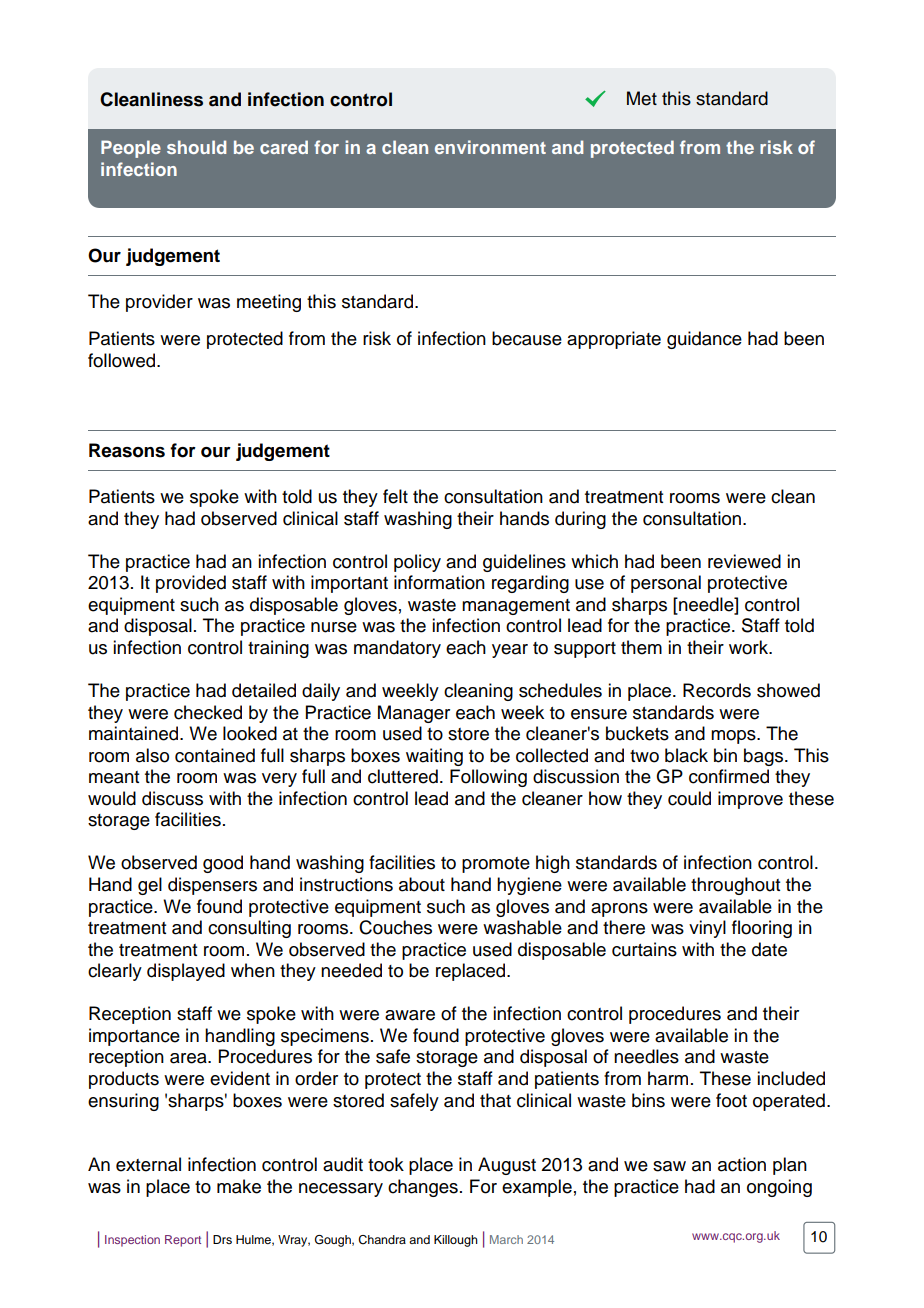 The height and width of the screenshot is (1308, 924). I want to click on environment, so click(490, 147).
